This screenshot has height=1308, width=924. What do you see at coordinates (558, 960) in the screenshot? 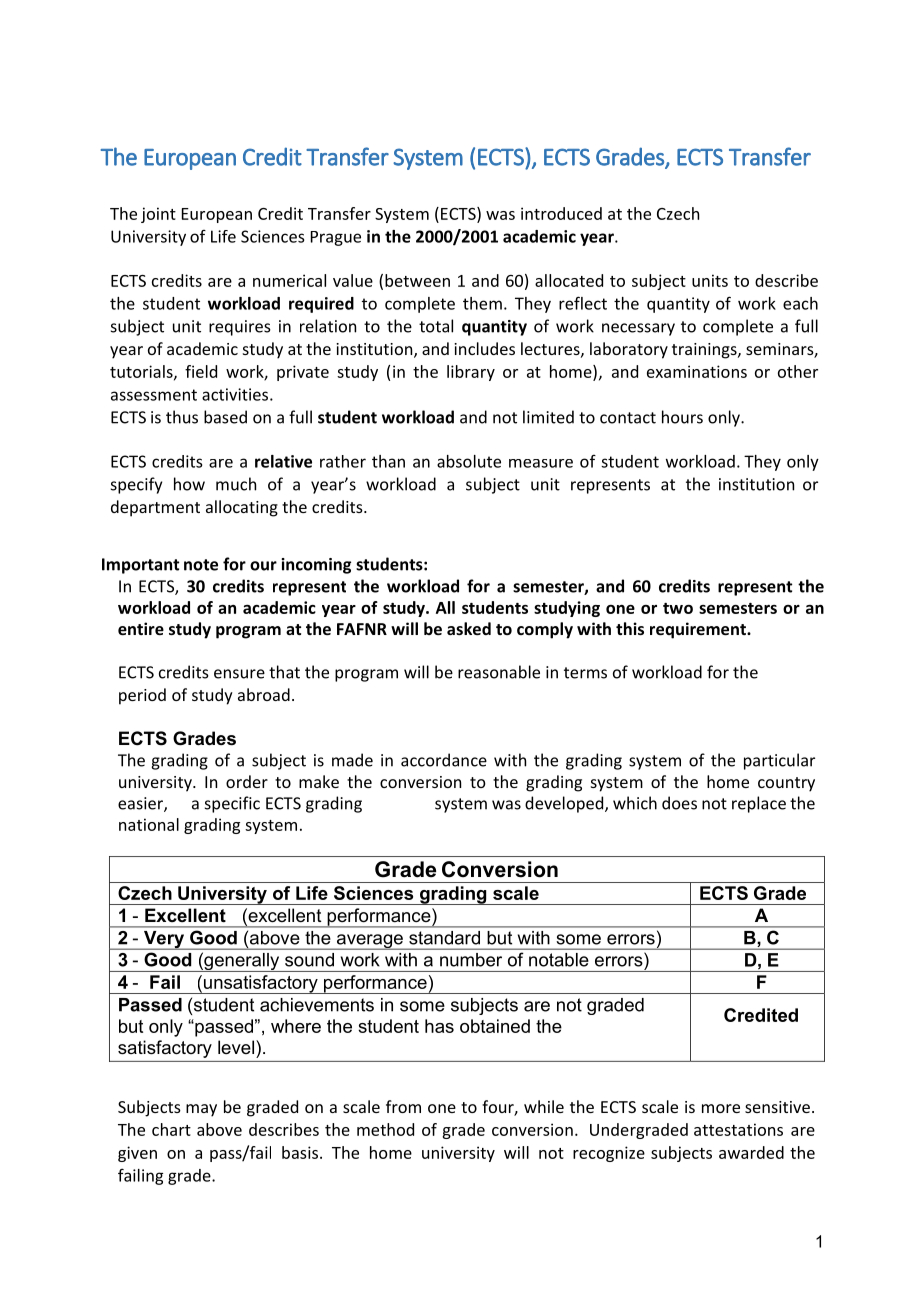
I see `notable` at bounding box center [558, 960].
